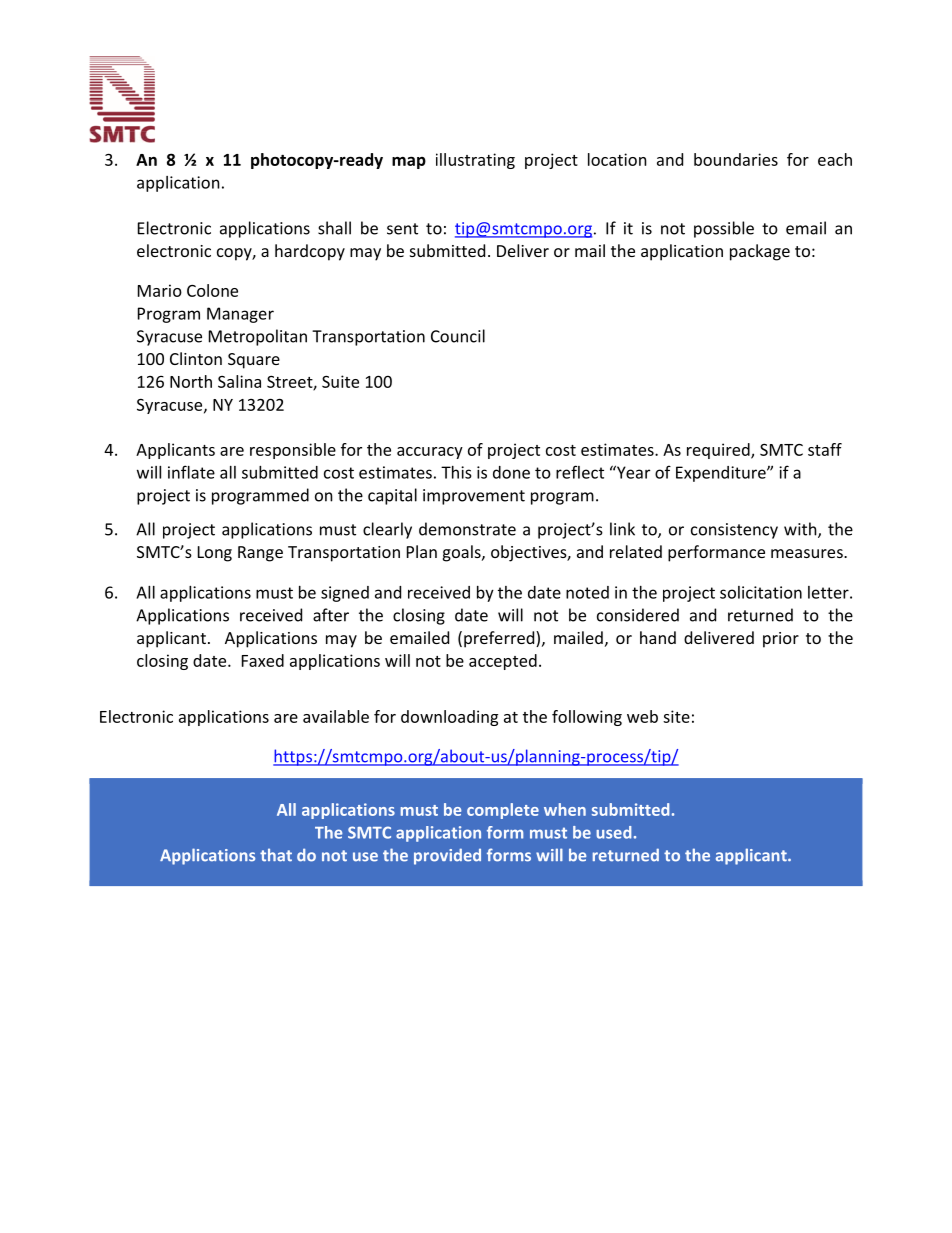 The height and width of the document is (1233, 952). Describe the element at coordinates (760, 252) in the document. I see `package` at that location.
